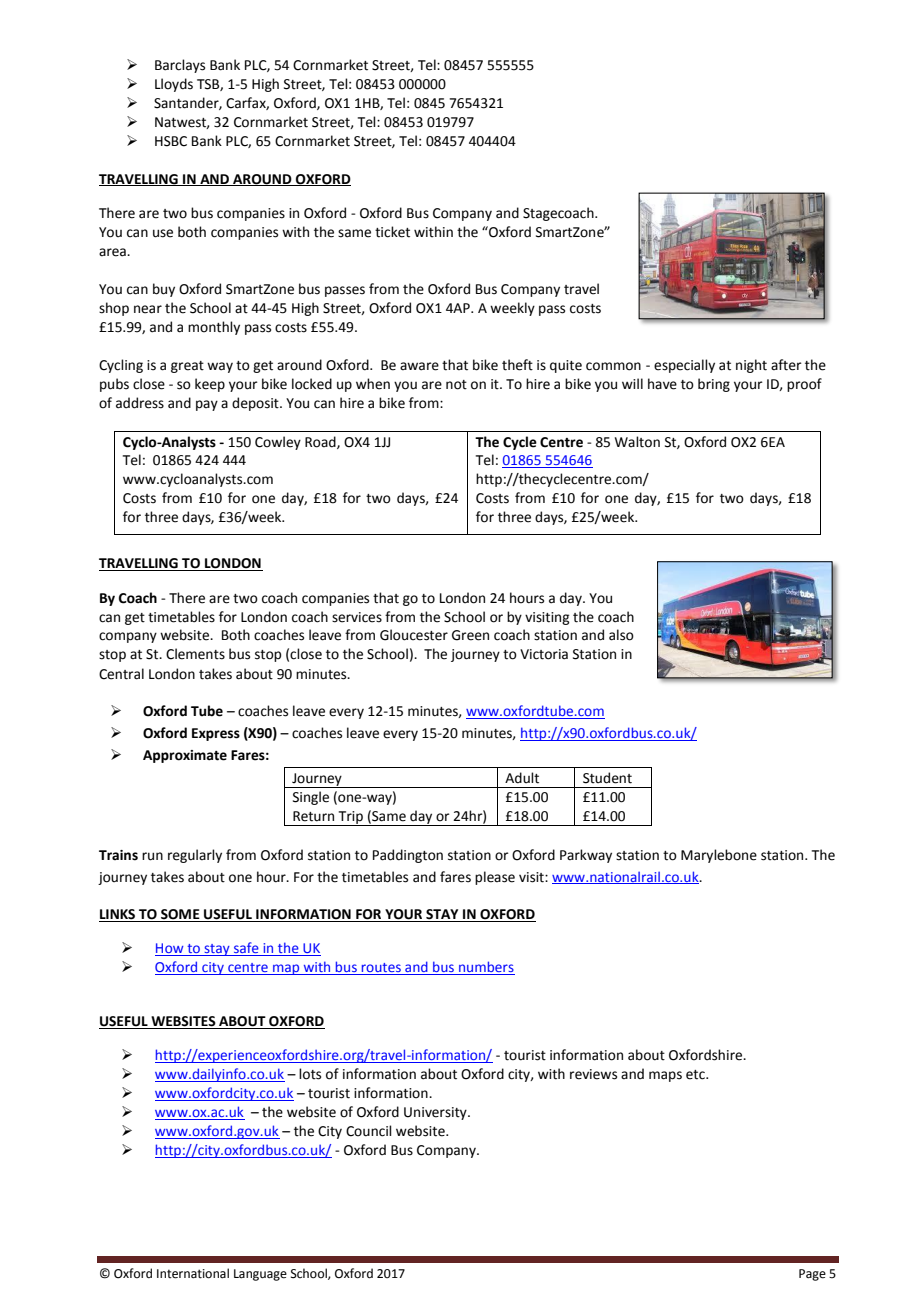 The width and height of the screenshot is (924, 1308). Describe the element at coordinates (751, 366) in the screenshot. I see `night` at that location.
